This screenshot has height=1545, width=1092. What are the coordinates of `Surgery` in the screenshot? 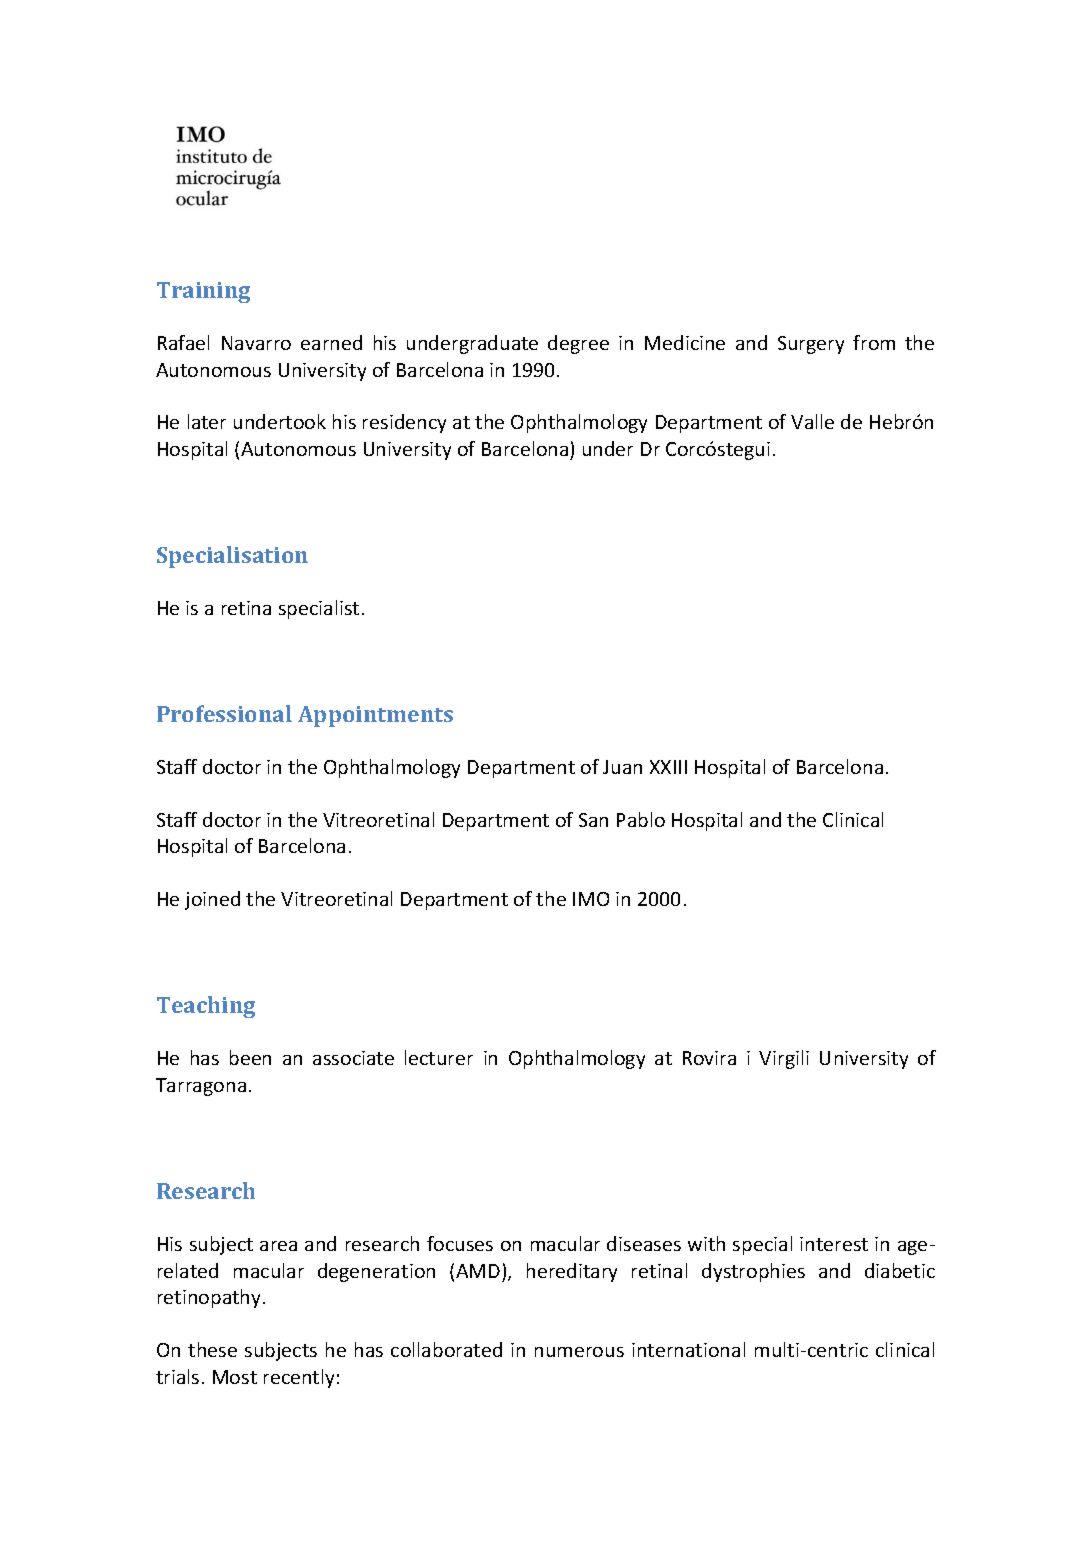 It's located at (811, 345).
